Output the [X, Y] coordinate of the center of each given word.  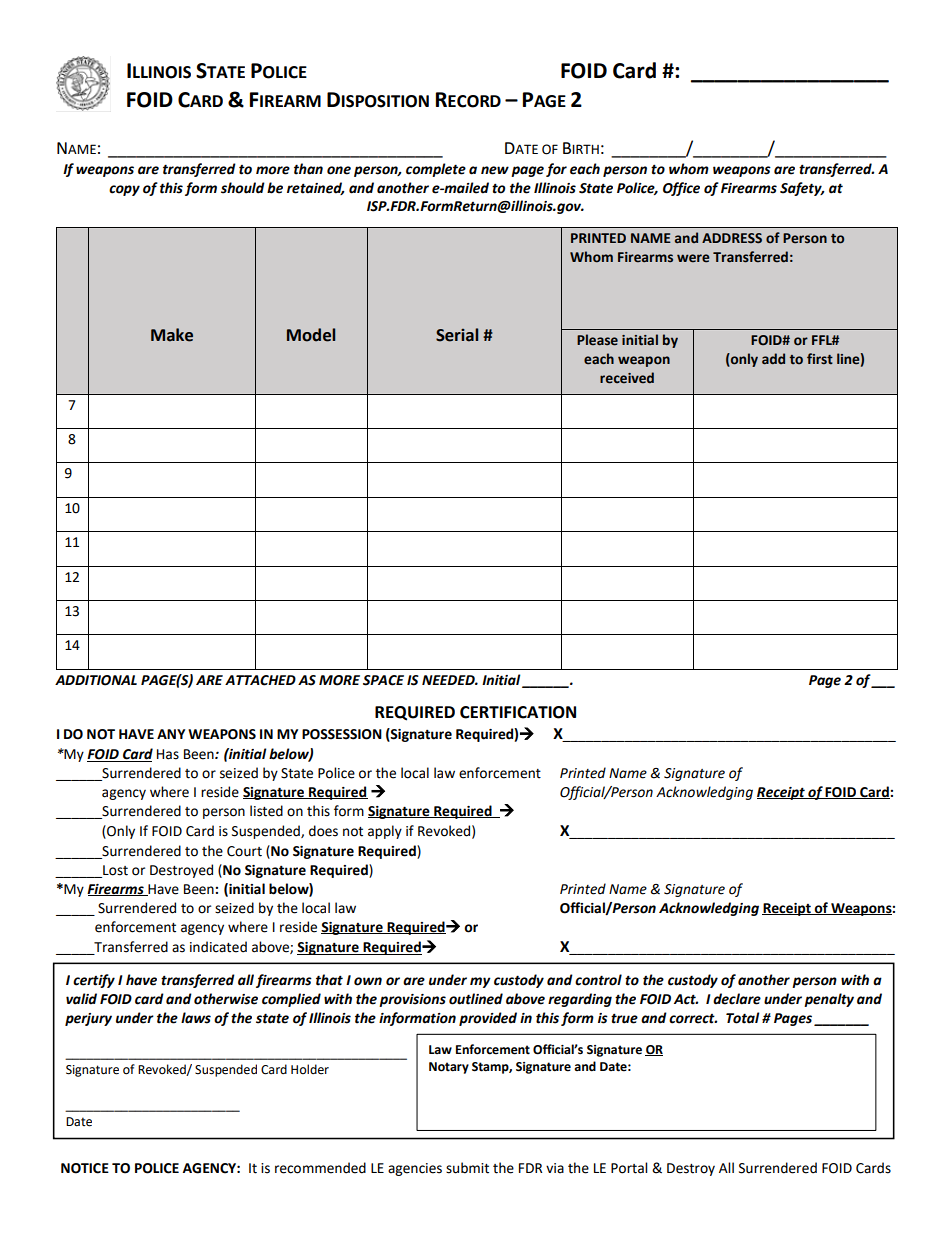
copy [124, 190]
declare [737, 999]
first [820, 359]
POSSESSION [342, 734]
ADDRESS [732, 238]
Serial [457, 335]
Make [172, 335]
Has [168, 754]
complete [436, 170]
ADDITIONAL [96, 680]
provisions [412, 1000]
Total [742, 1018]
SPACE [383, 680]
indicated [218, 947]
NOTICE [85, 1168]
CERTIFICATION [518, 712]
